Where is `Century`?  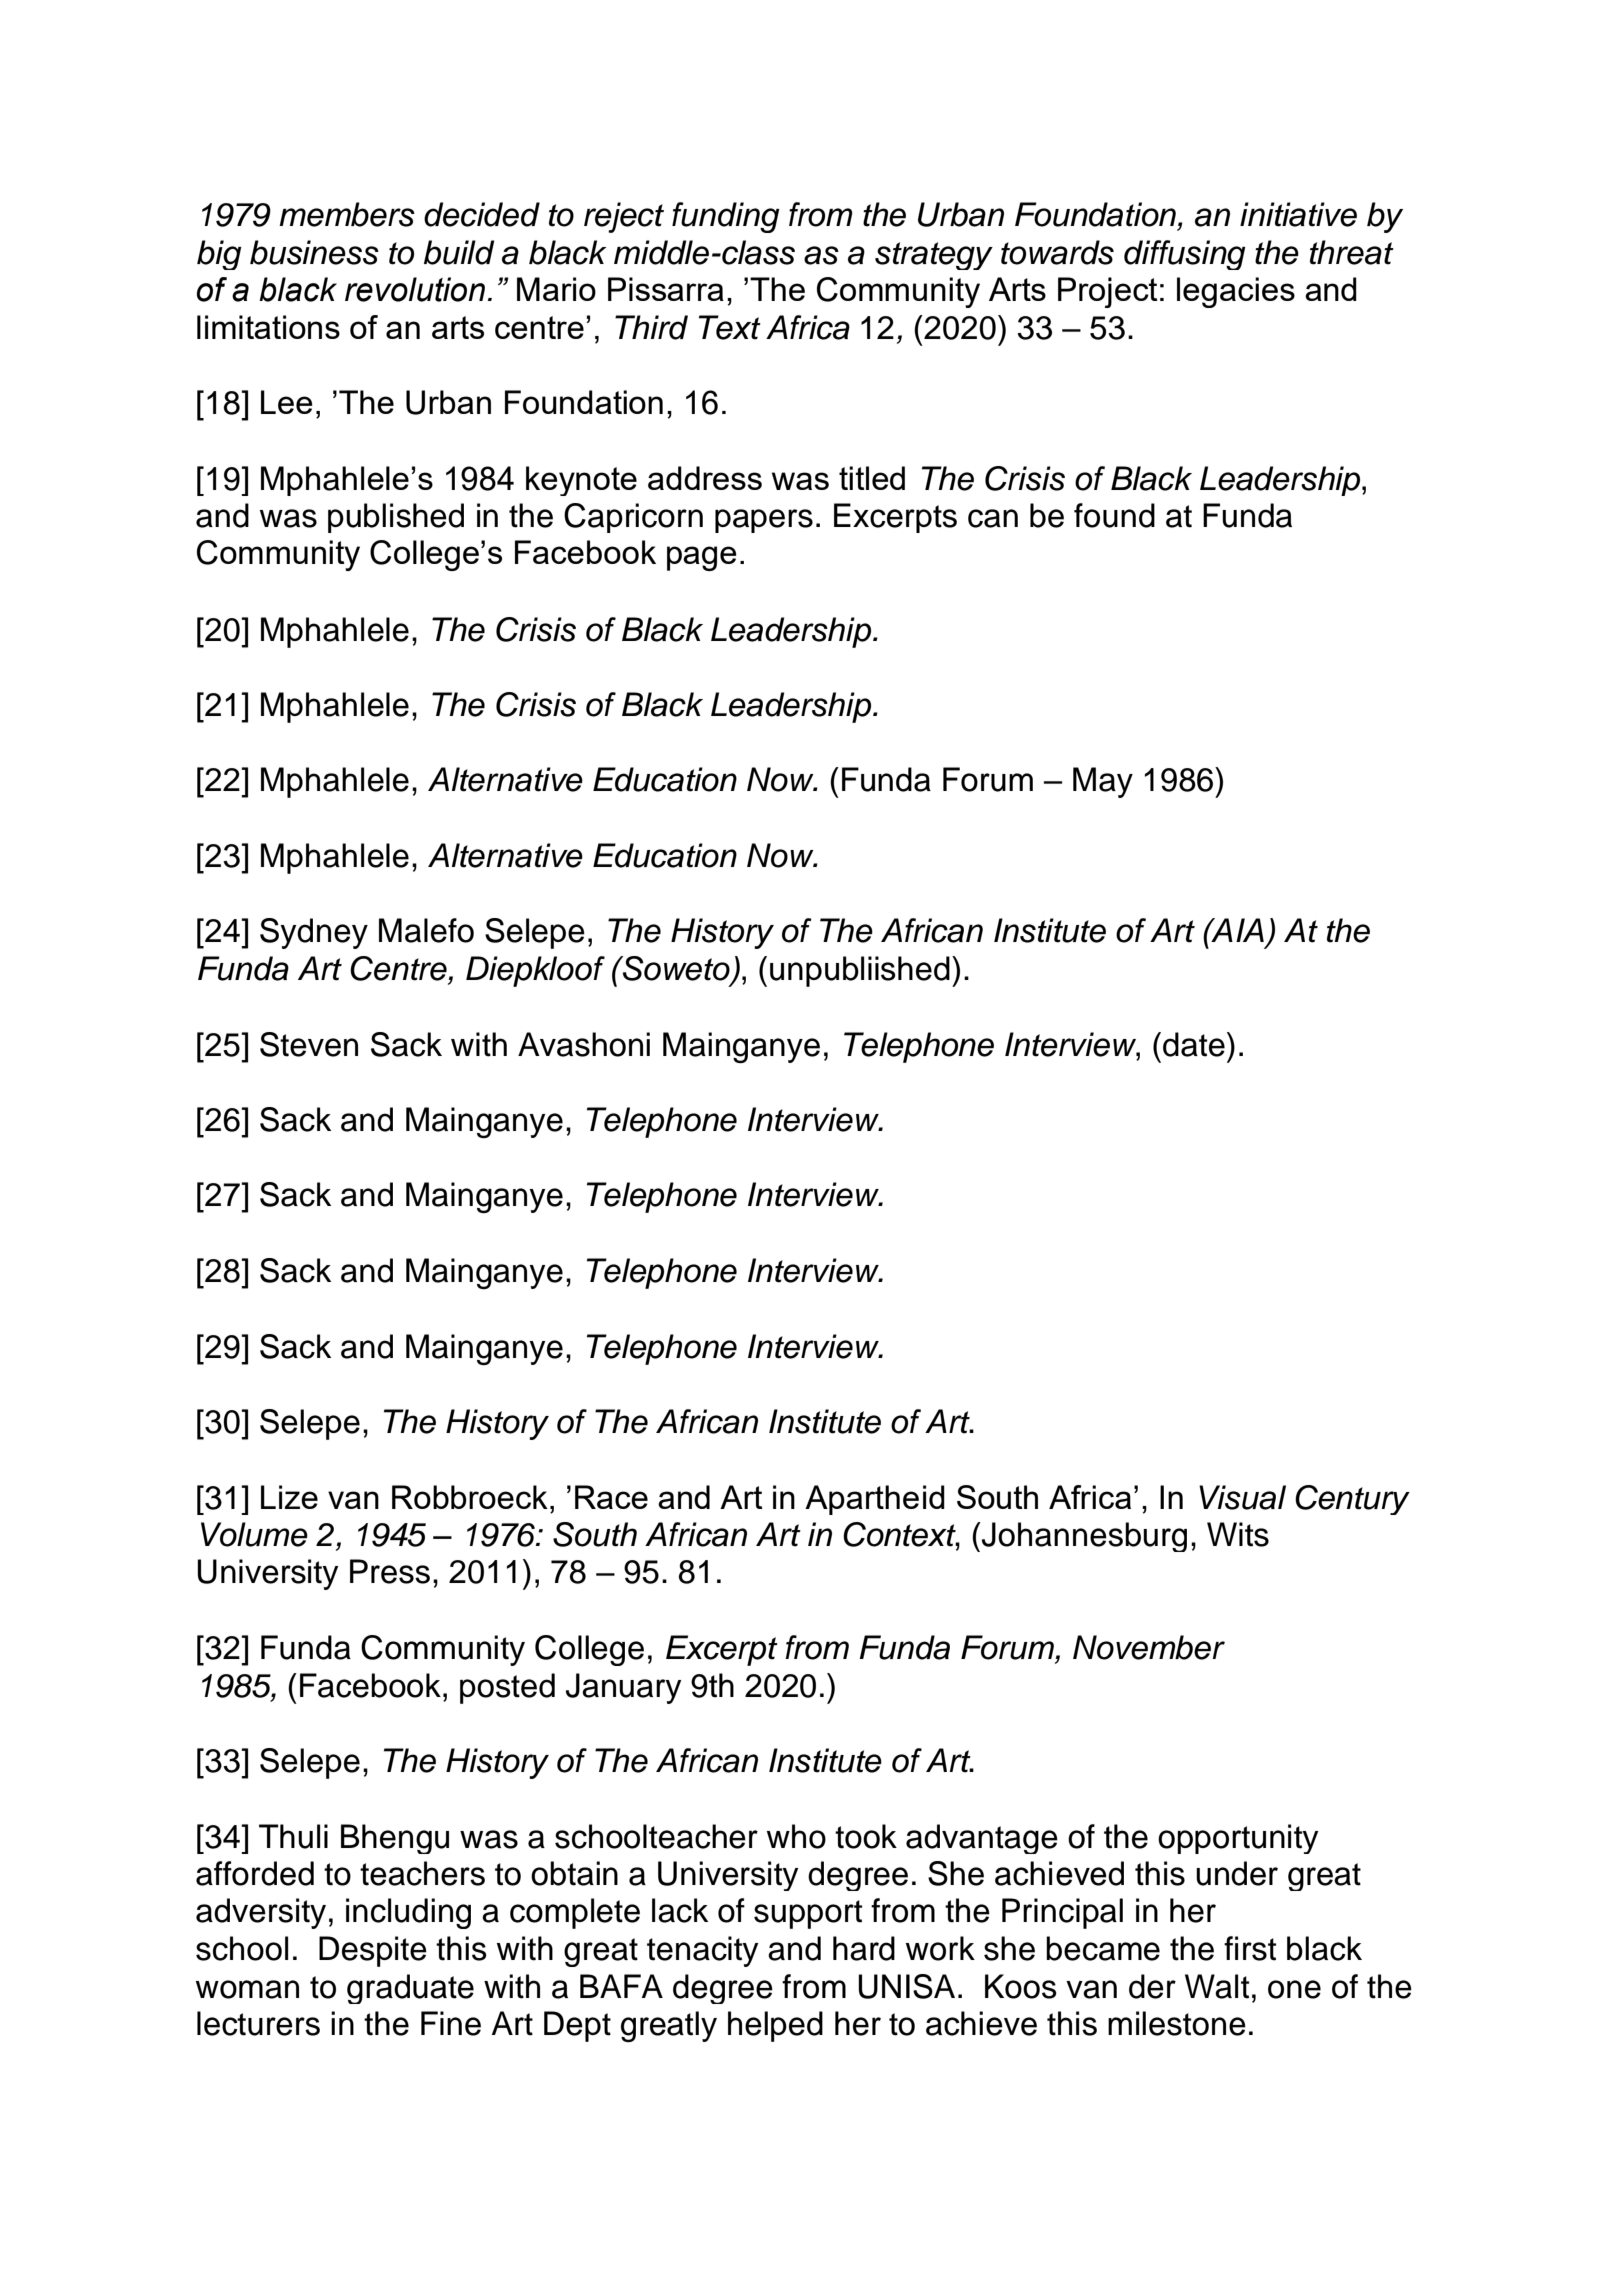
Century is located at coordinates (1352, 1500).
